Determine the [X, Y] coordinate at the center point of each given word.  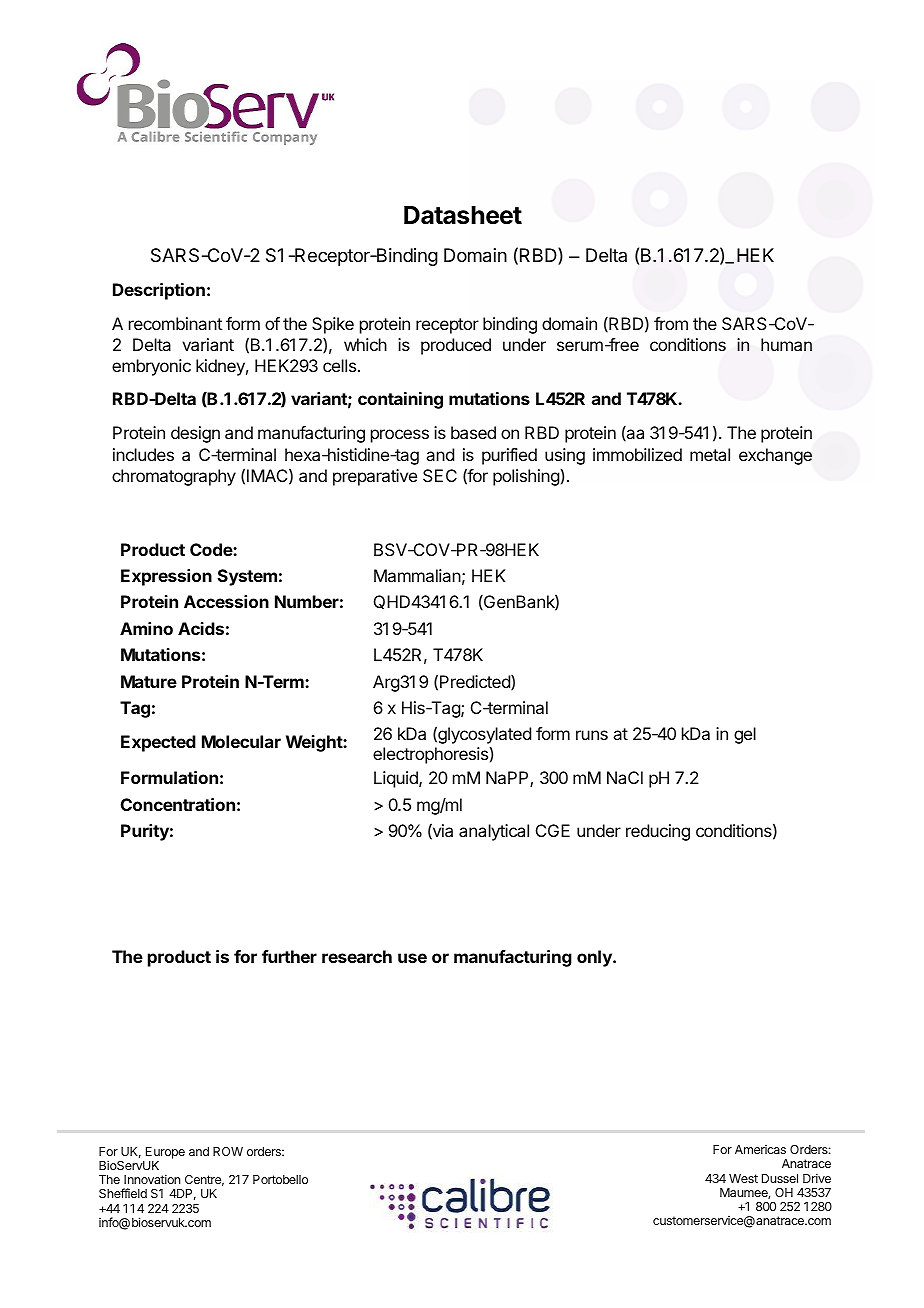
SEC [440, 475]
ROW [228, 1151]
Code [212, 549]
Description [159, 291]
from [671, 323]
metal [710, 454]
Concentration [178, 804]
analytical [494, 832]
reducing [658, 832]
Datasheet [463, 215]
